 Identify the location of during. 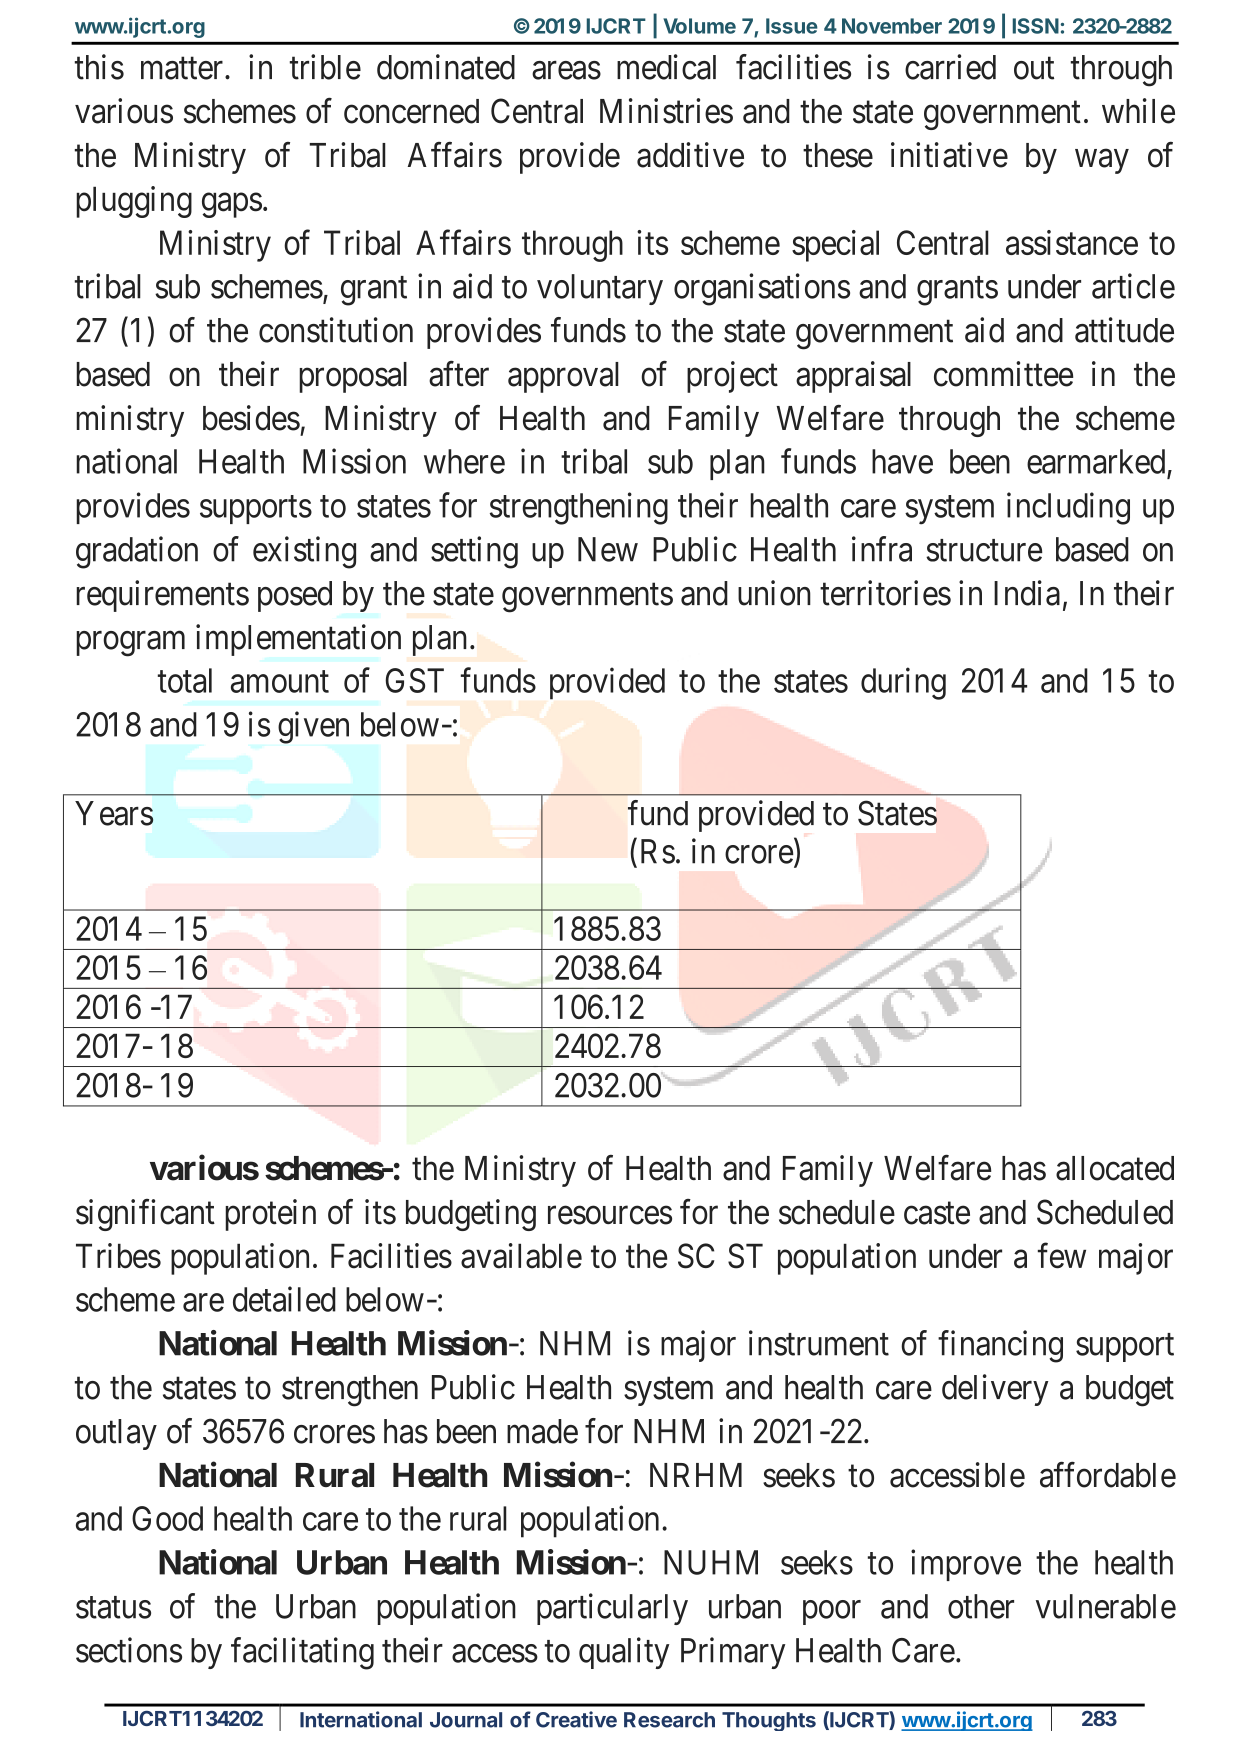
(903, 683).
